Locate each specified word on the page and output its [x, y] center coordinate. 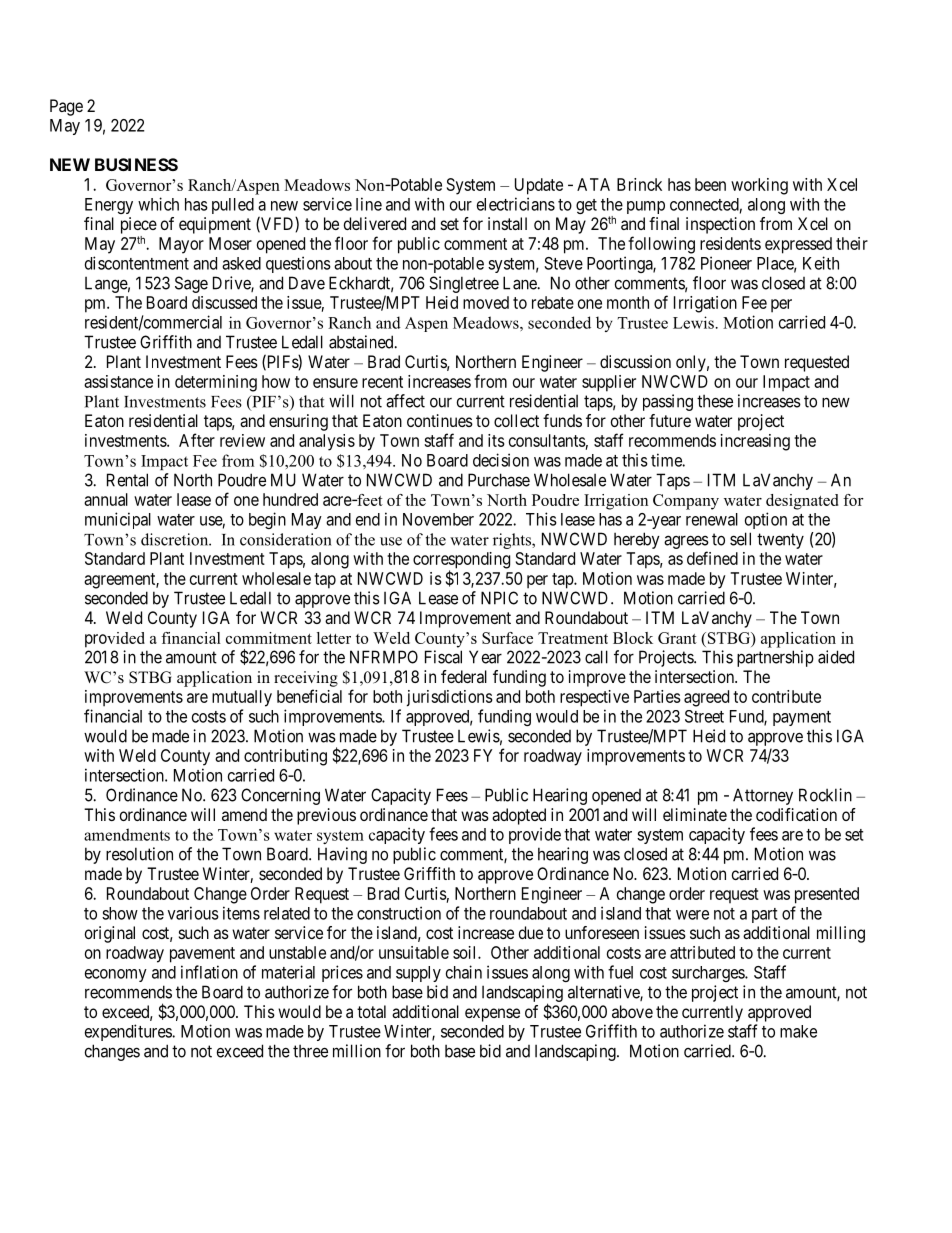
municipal [118, 520]
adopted [519, 816]
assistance [118, 381]
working [759, 186]
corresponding [461, 561]
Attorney [763, 796]
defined [712, 558]
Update [539, 186]
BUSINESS [136, 164]
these [715, 401]
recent [382, 382]
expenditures [129, 1032]
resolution [139, 854]
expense [492, 1015]
